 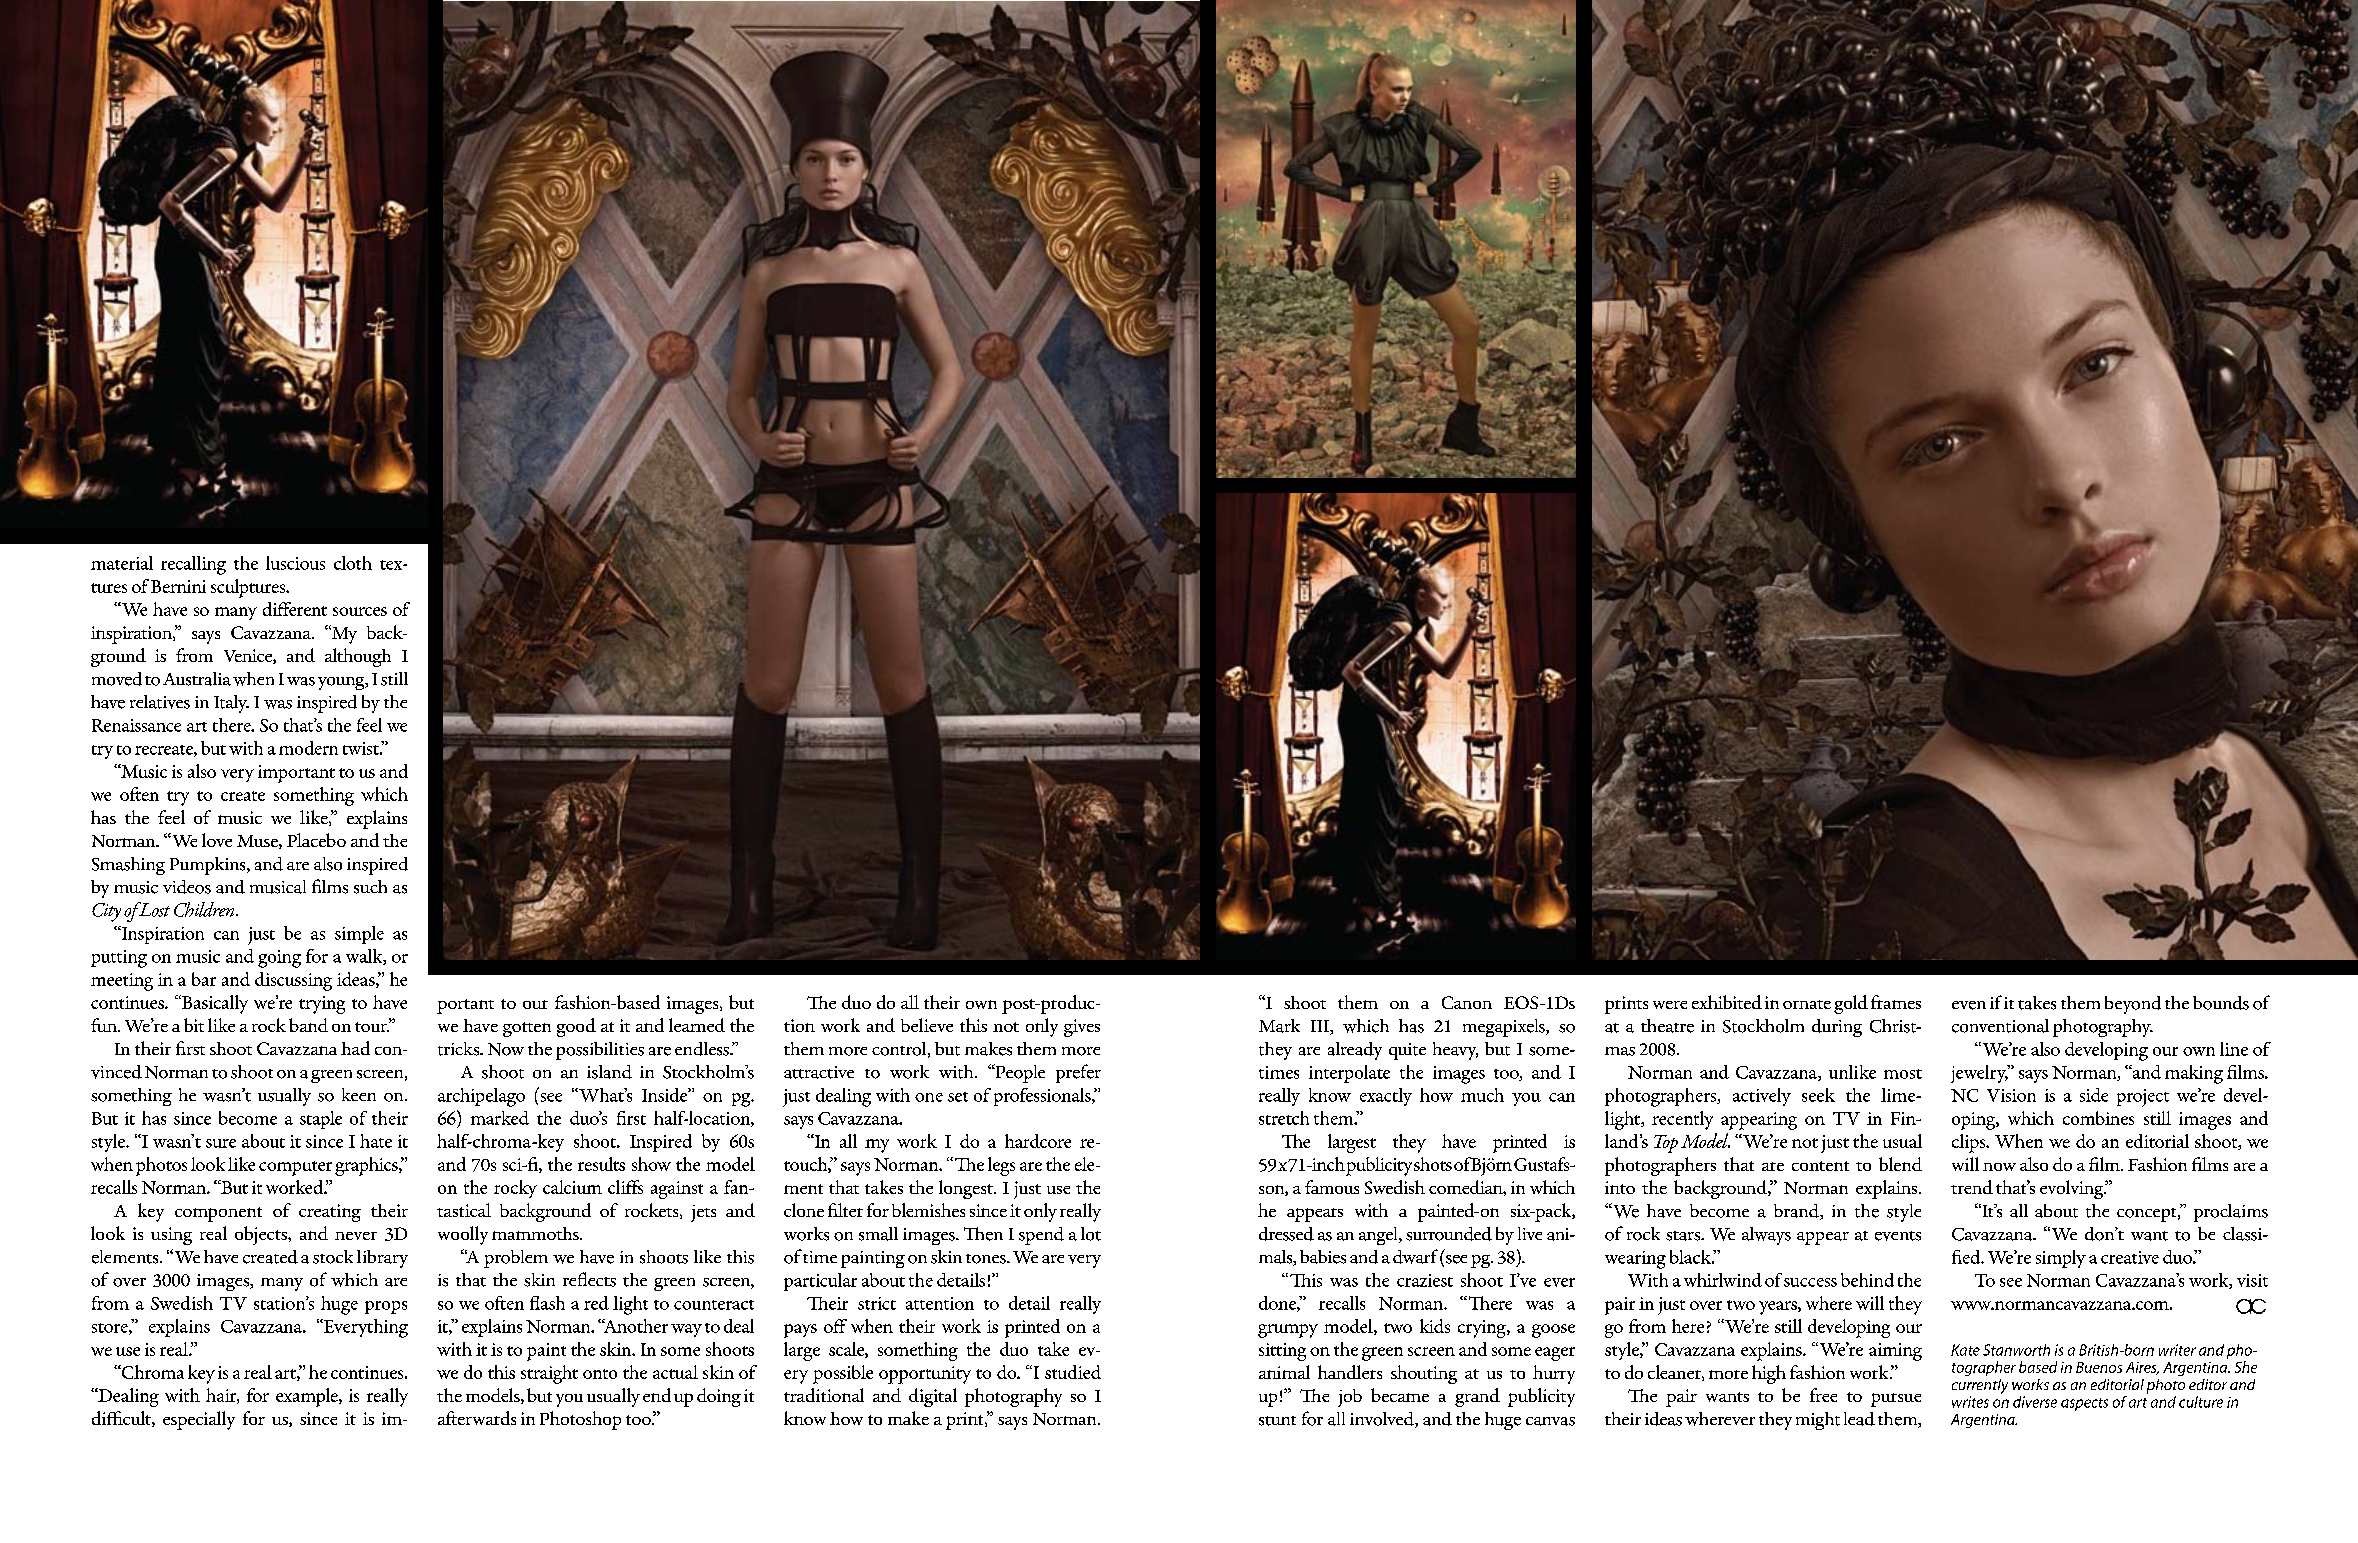 I want to click on sources, so click(x=360, y=611).
